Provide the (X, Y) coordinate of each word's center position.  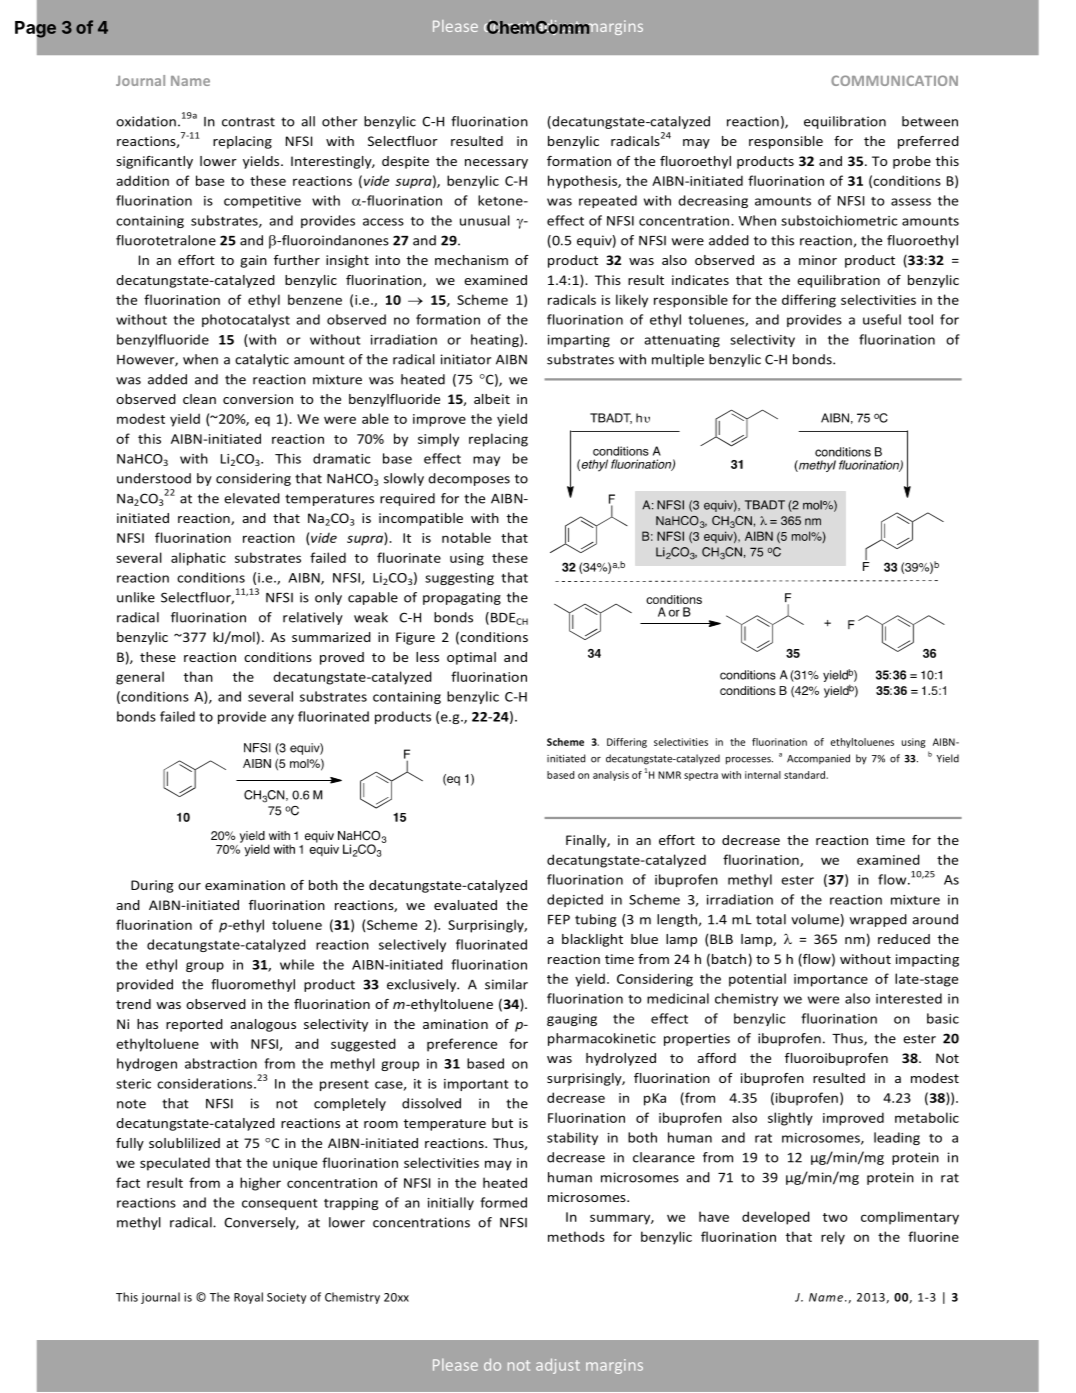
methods (576, 1236)
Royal (248, 1298)
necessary (496, 164)
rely (833, 1238)
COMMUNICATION (894, 80)
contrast (248, 122)
